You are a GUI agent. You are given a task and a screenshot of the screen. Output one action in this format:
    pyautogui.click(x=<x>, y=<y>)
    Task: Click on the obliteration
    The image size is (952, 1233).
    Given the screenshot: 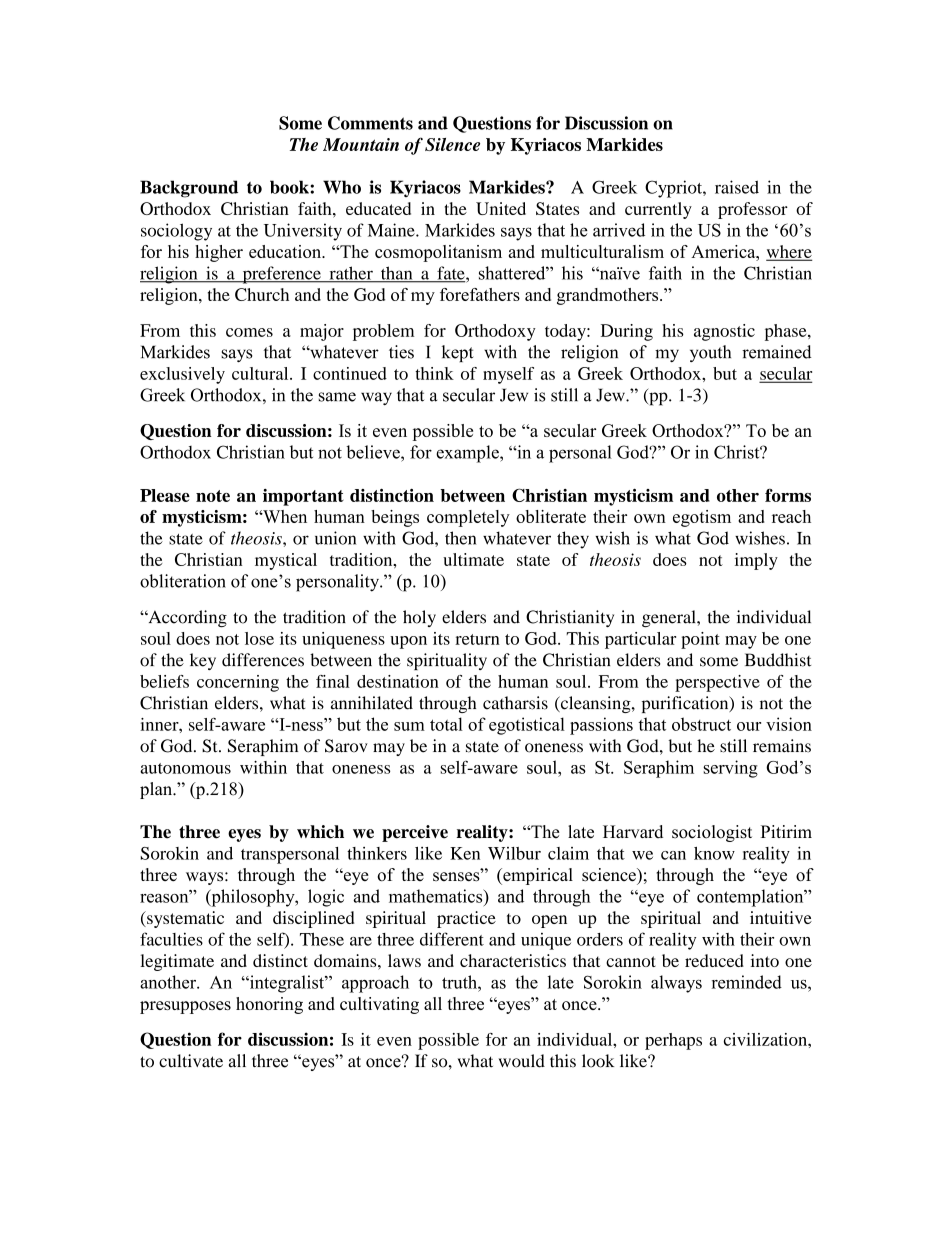 What is the action you would take?
    pyautogui.click(x=183, y=581)
